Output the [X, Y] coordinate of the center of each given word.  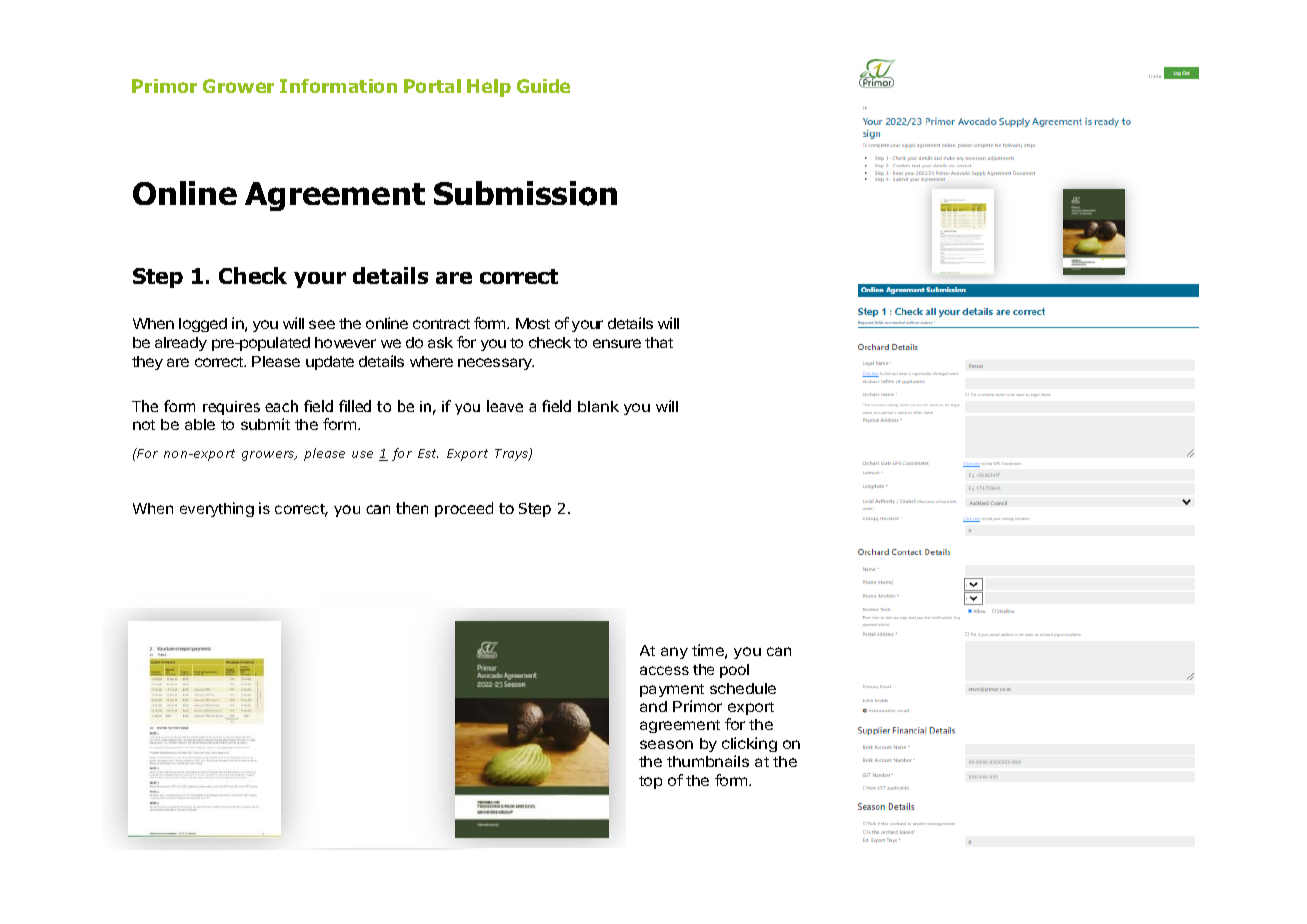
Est [428, 453]
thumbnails [708, 761]
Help [489, 88]
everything [217, 509]
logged [203, 325]
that [659, 342]
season [666, 744]
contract [441, 324]
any [674, 653]
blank [598, 406]
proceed [464, 509]
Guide [543, 86]
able [200, 424]
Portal [432, 86]
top [650, 782]
